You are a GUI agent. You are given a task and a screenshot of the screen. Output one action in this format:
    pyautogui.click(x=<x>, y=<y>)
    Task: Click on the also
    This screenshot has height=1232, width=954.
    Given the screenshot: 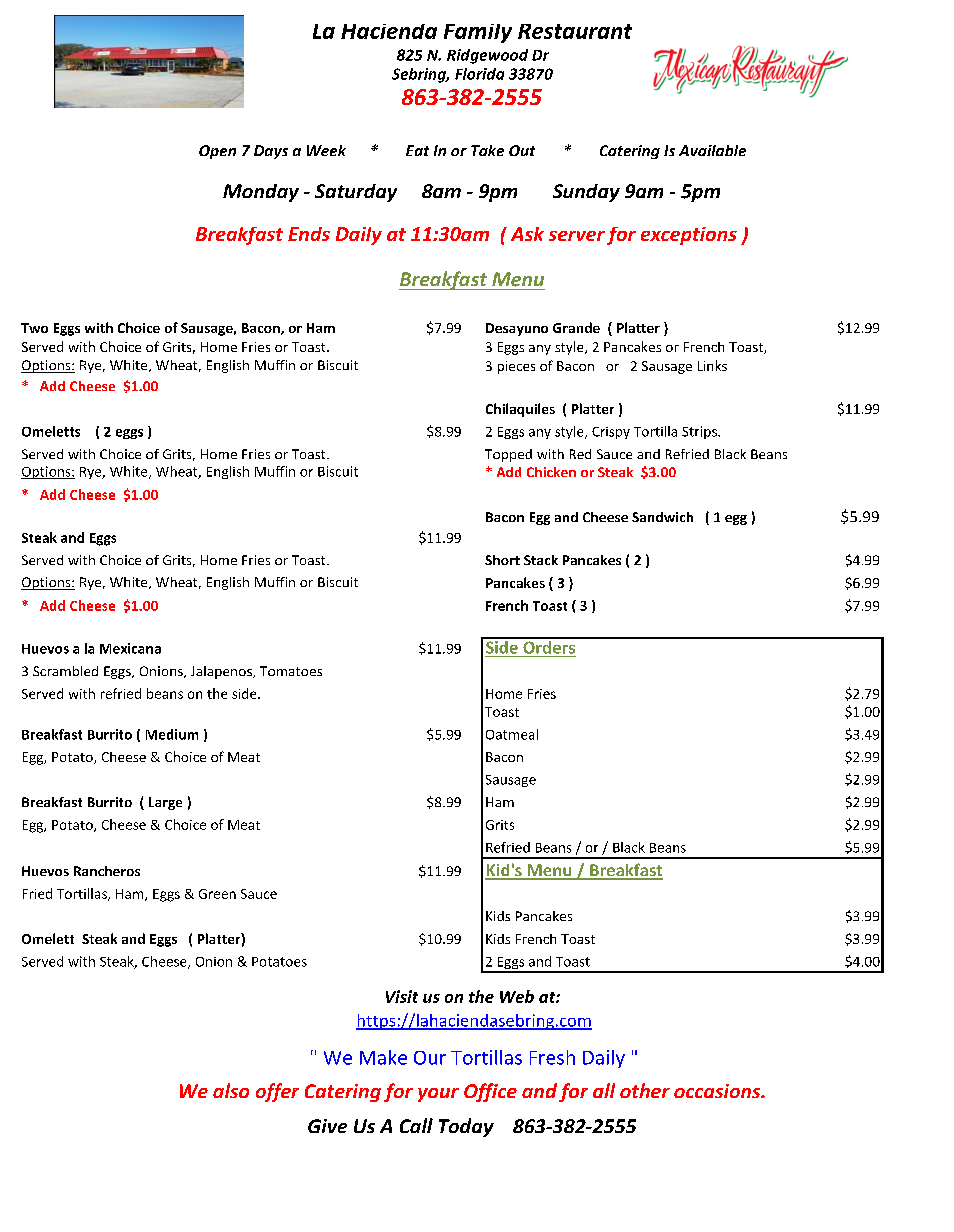 What is the action you would take?
    pyautogui.click(x=231, y=1090)
